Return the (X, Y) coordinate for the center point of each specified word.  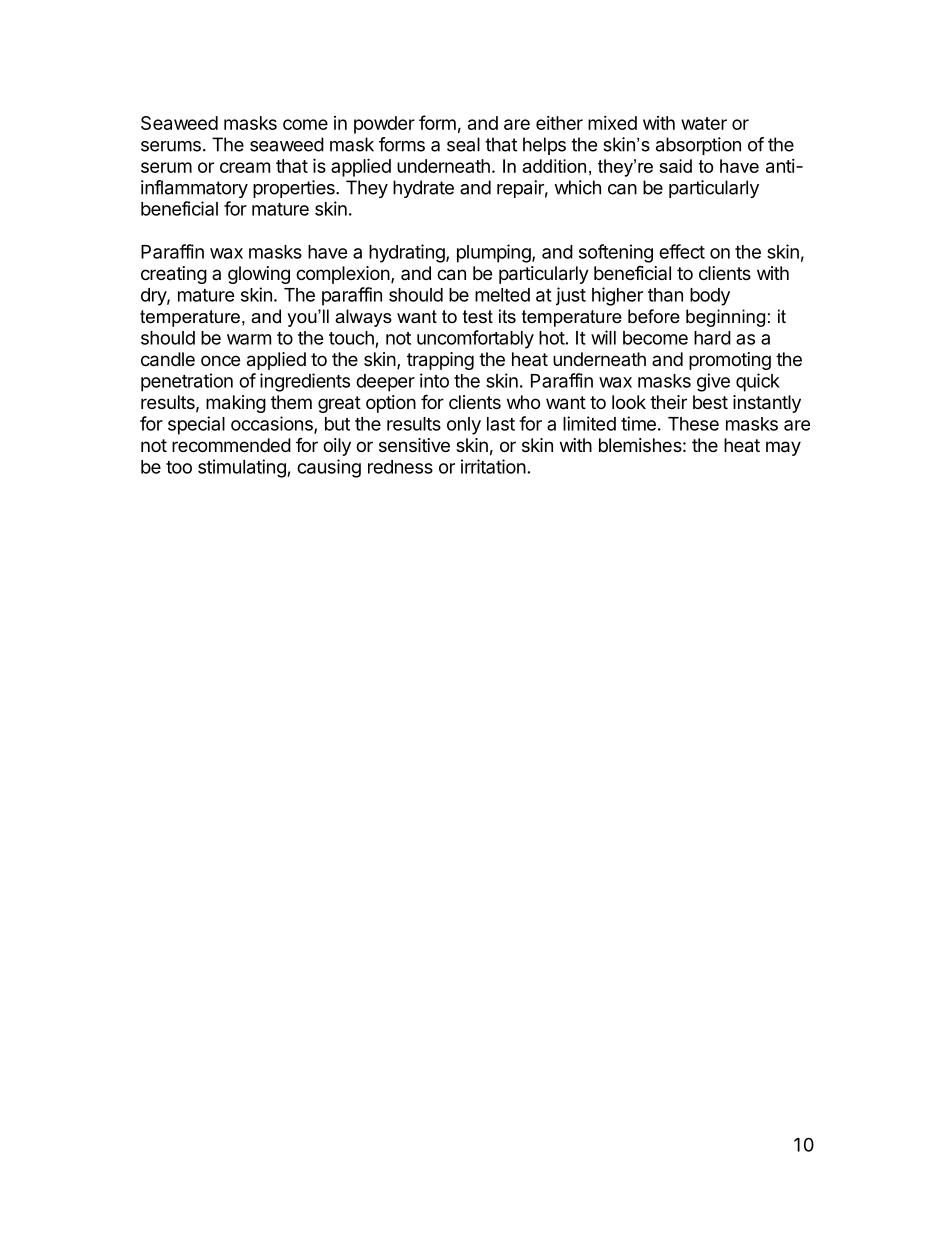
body (710, 297)
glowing (259, 275)
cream (245, 167)
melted (502, 295)
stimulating (243, 468)
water (704, 123)
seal (463, 144)
